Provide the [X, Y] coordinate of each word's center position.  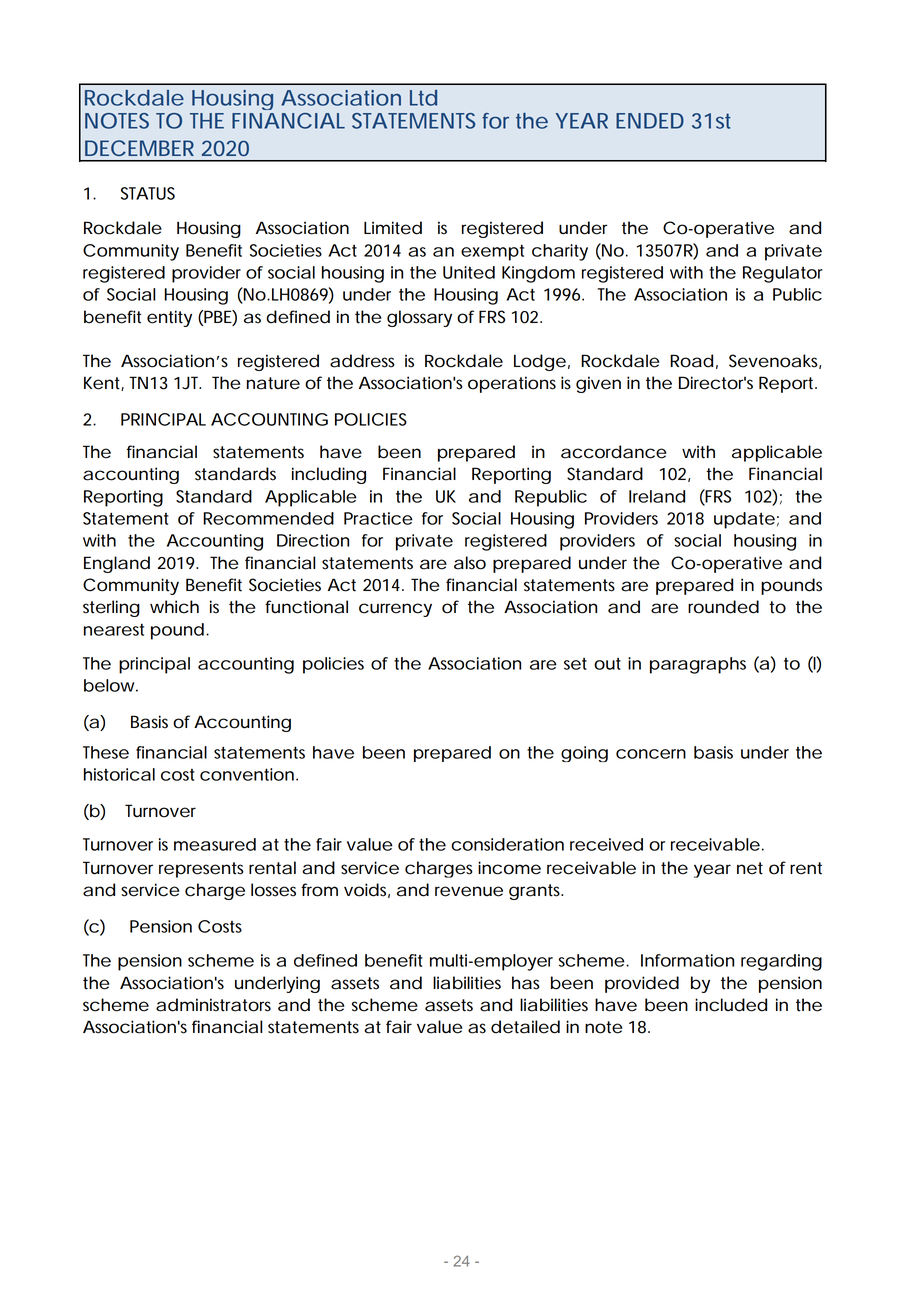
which [174, 607]
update [744, 520]
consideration [507, 844]
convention [247, 774]
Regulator [783, 274]
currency [395, 610]
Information [687, 960]
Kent [103, 383]
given [598, 384]
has [526, 983]
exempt [492, 253]
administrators [213, 1005]
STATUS [148, 193]
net [750, 868]
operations [512, 384]
